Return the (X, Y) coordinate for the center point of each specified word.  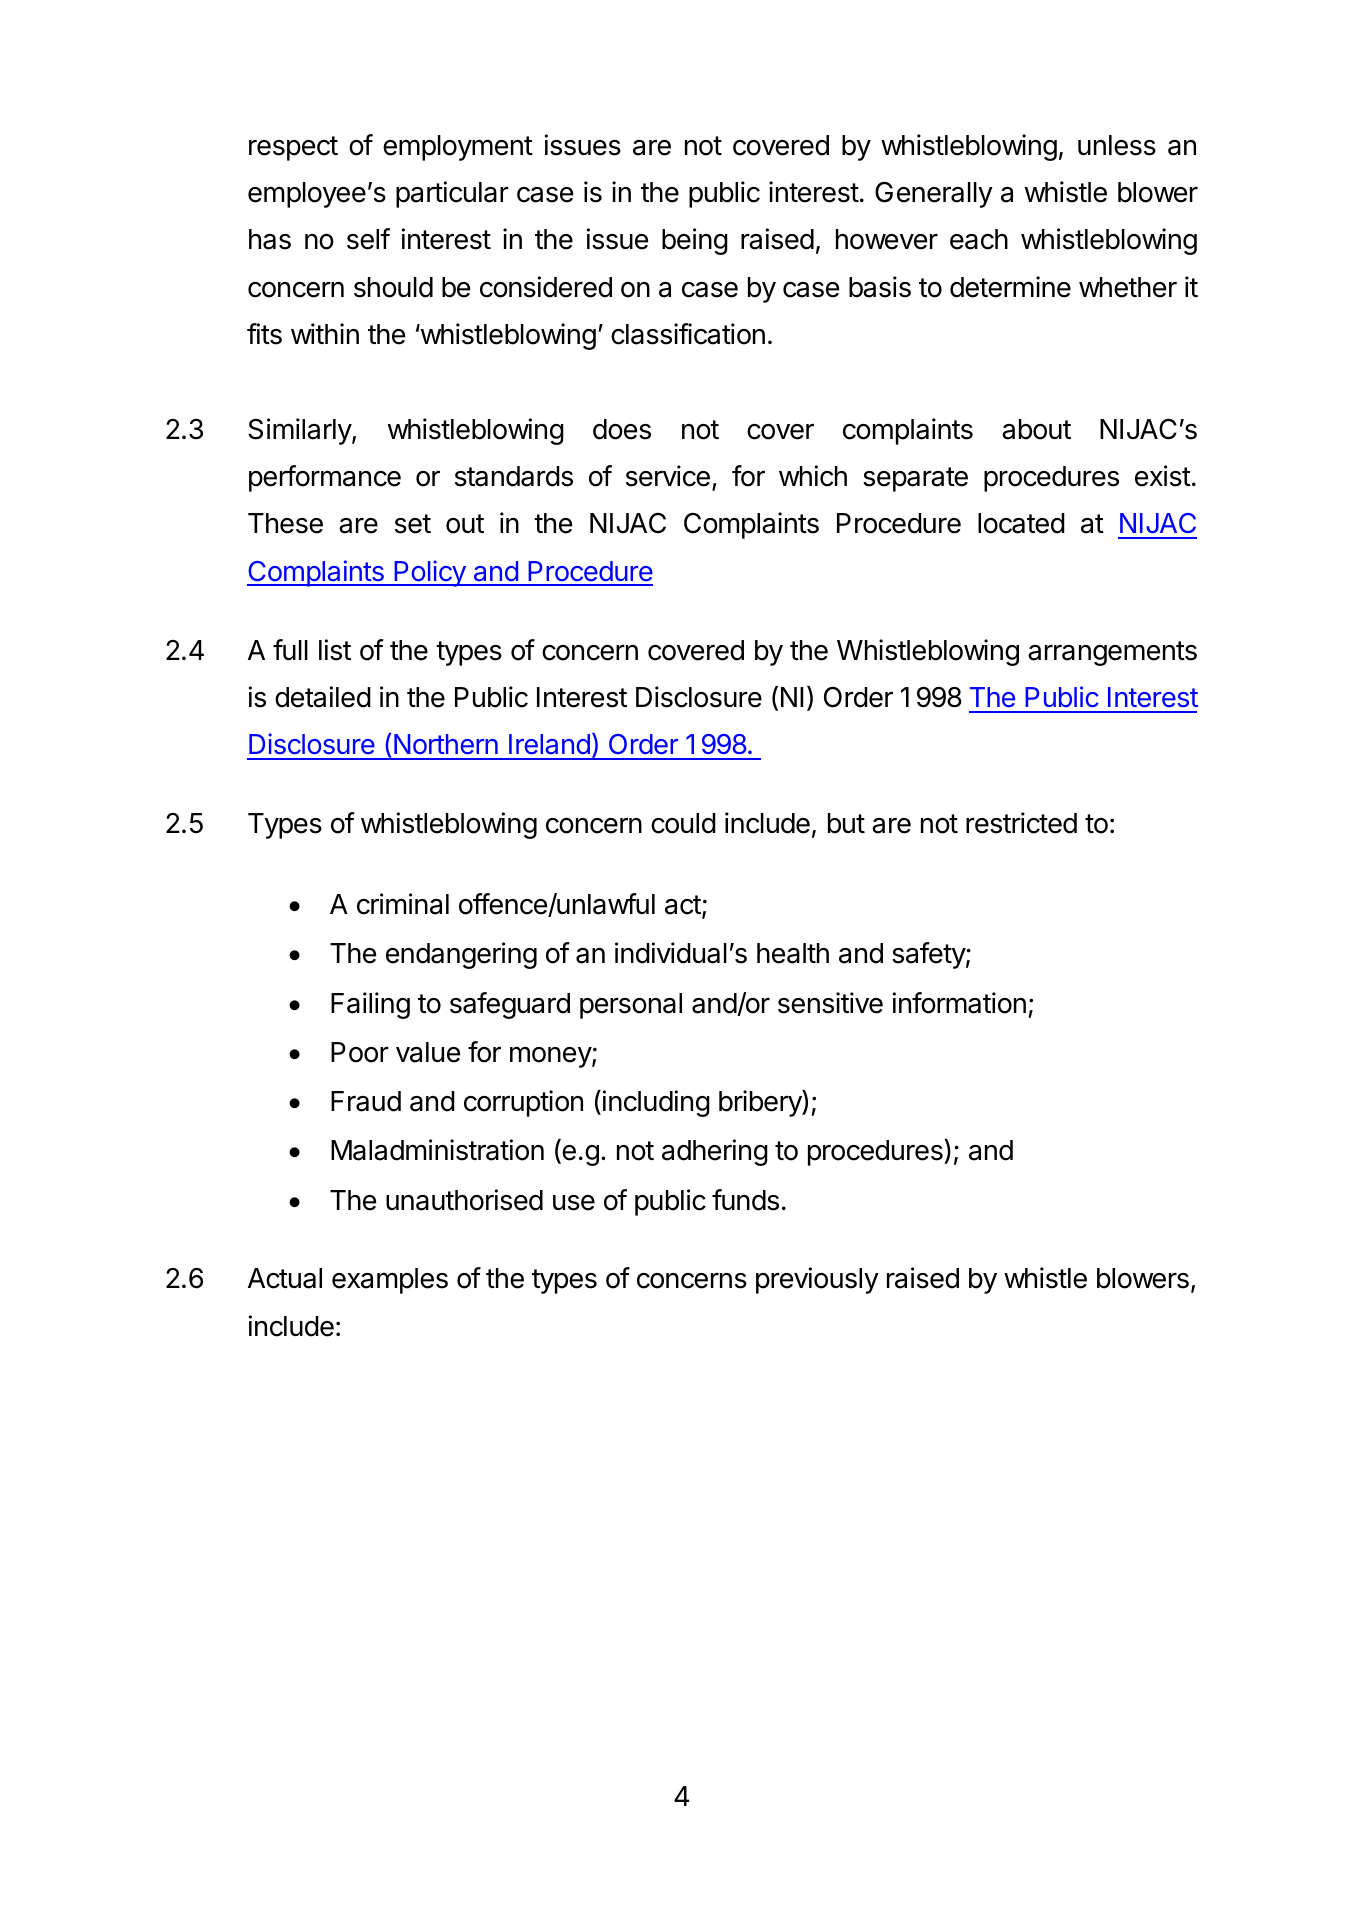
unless (1117, 145)
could (683, 823)
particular (452, 194)
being (695, 241)
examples (390, 1281)
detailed (323, 697)
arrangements (1112, 653)
